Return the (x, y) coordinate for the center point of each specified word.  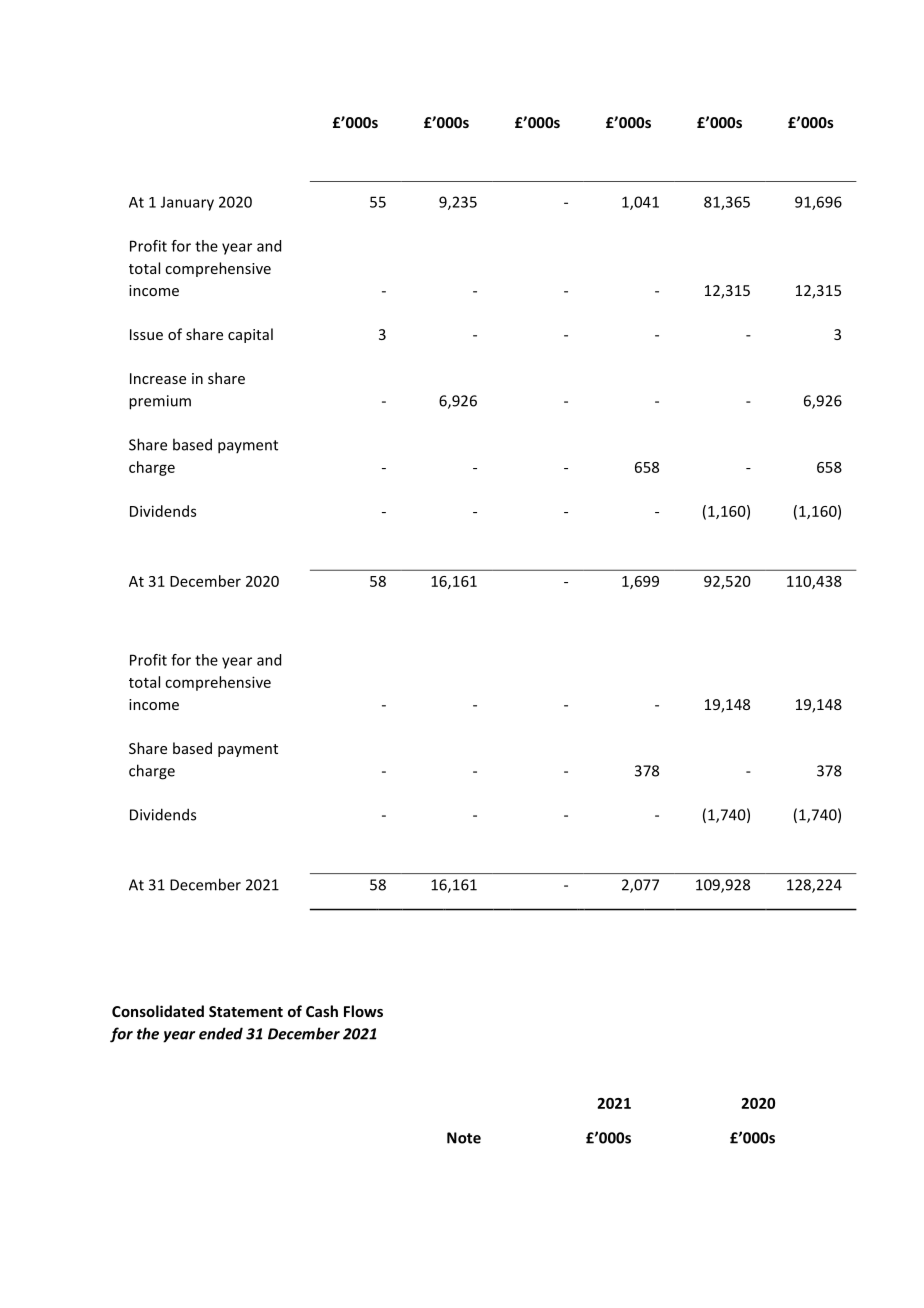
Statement (246, 1011)
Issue (146, 334)
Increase (158, 378)
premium (160, 402)
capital (250, 335)
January (187, 203)
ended (221, 1033)
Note (464, 1138)
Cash (322, 1011)
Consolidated (158, 1011)
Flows (363, 1011)
